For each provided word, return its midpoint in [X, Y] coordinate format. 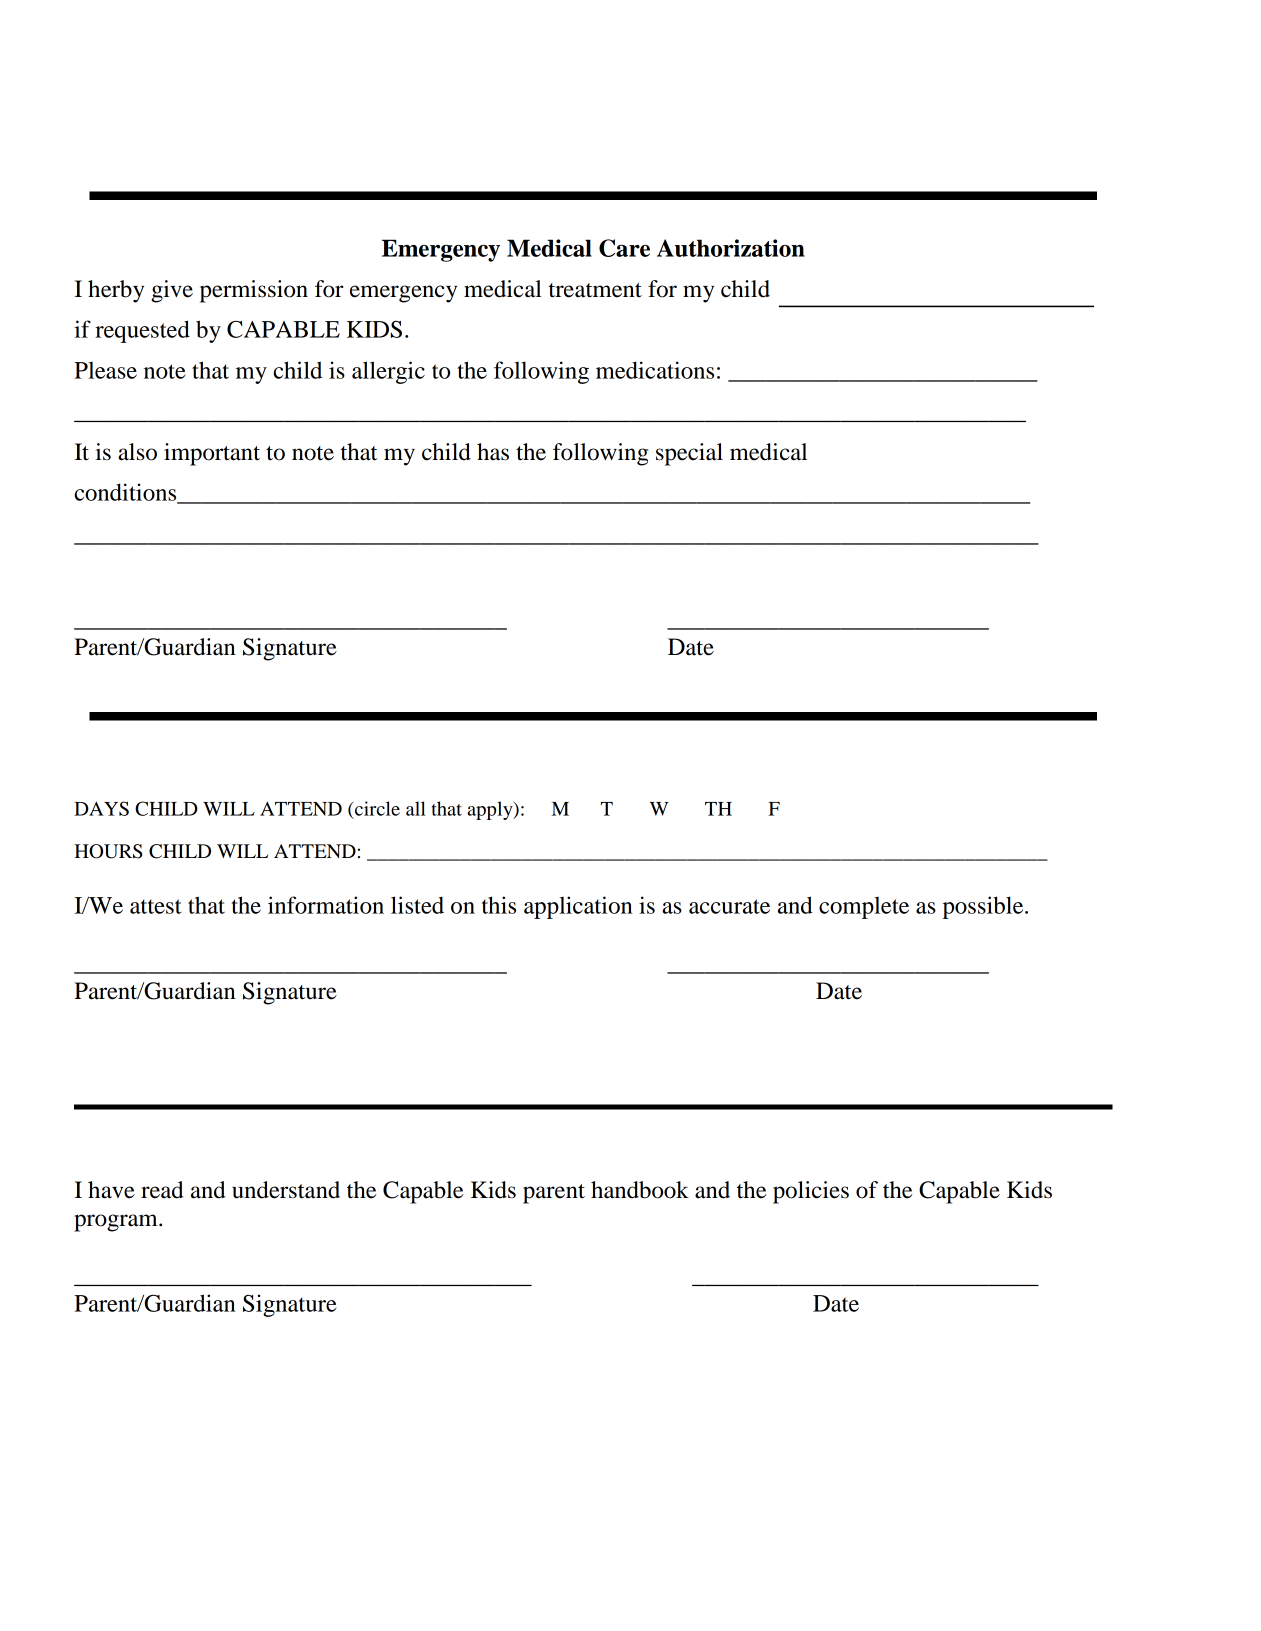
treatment [595, 290]
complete [864, 908]
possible [984, 907]
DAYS [101, 808]
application [578, 907]
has [493, 452]
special [689, 454]
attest [155, 906]
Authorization [731, 248]
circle [376, 808]
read [162, 1190]
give [172, 291]
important [212, 454]
